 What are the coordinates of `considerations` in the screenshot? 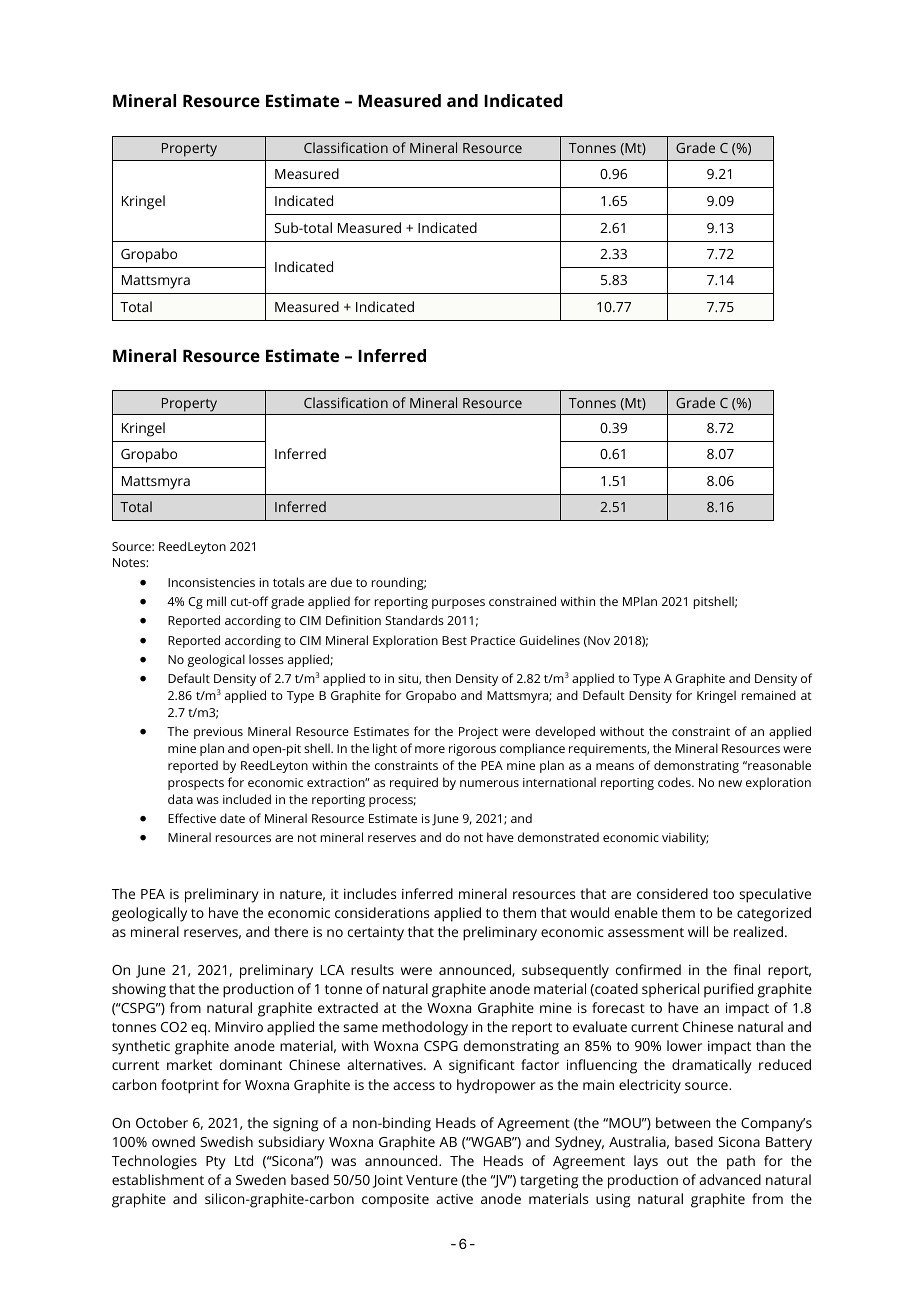 It's located at (382, 912).
